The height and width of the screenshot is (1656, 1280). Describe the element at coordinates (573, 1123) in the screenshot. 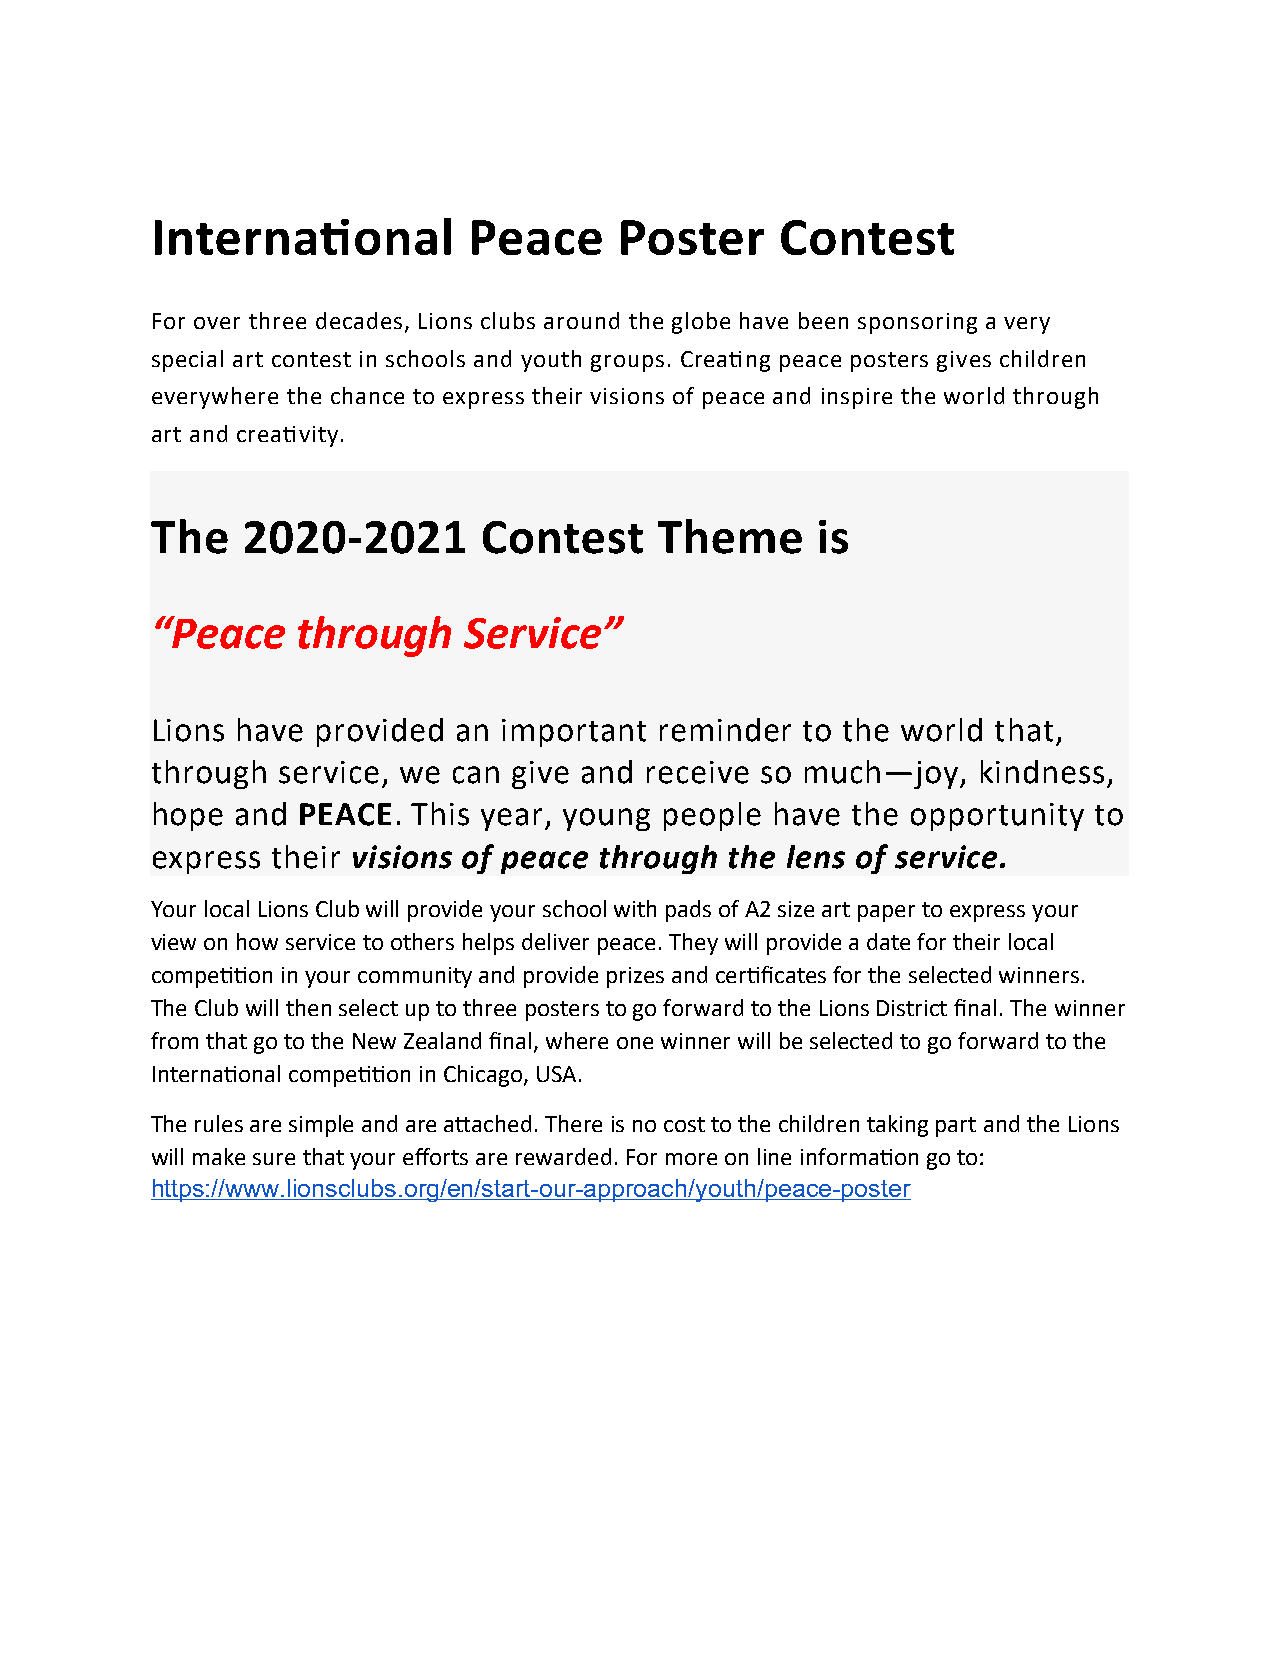

I see `There` at that location.
